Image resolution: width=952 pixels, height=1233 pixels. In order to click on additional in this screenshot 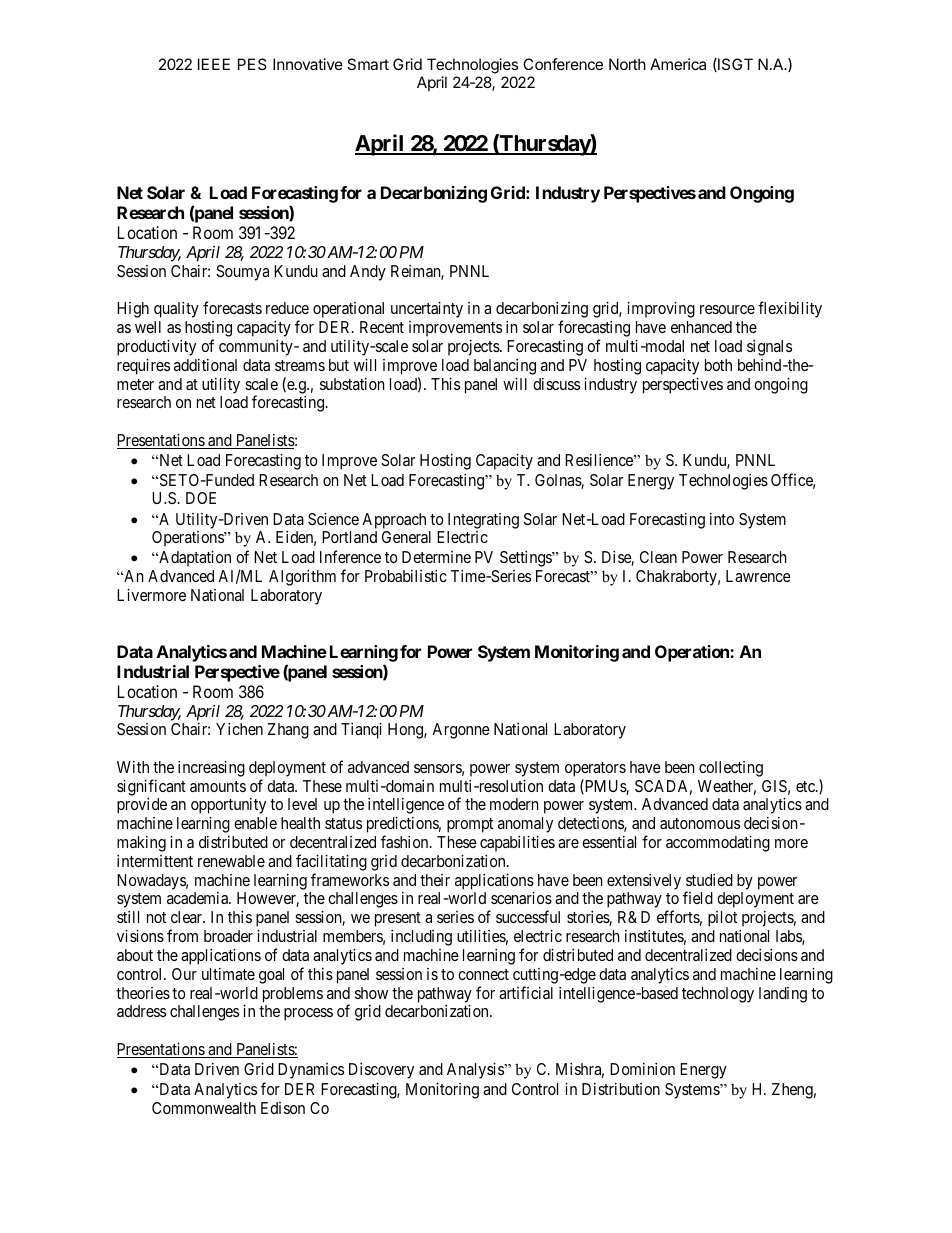, I will do `click(205, 365)`.
